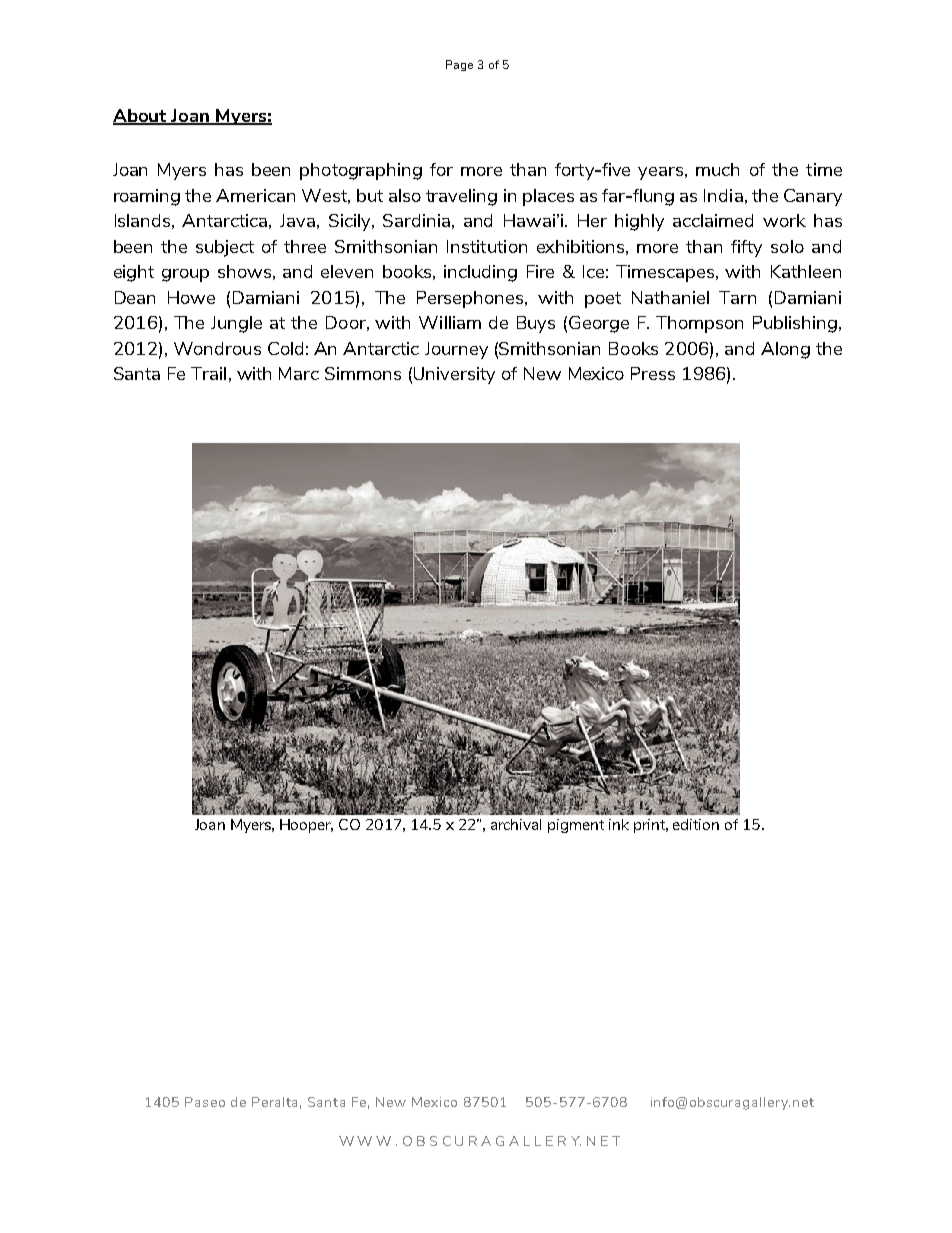  What do you see at coordinates (459, 65) in the screenshot?
I see `Page` at bounding box center [459, 65].
